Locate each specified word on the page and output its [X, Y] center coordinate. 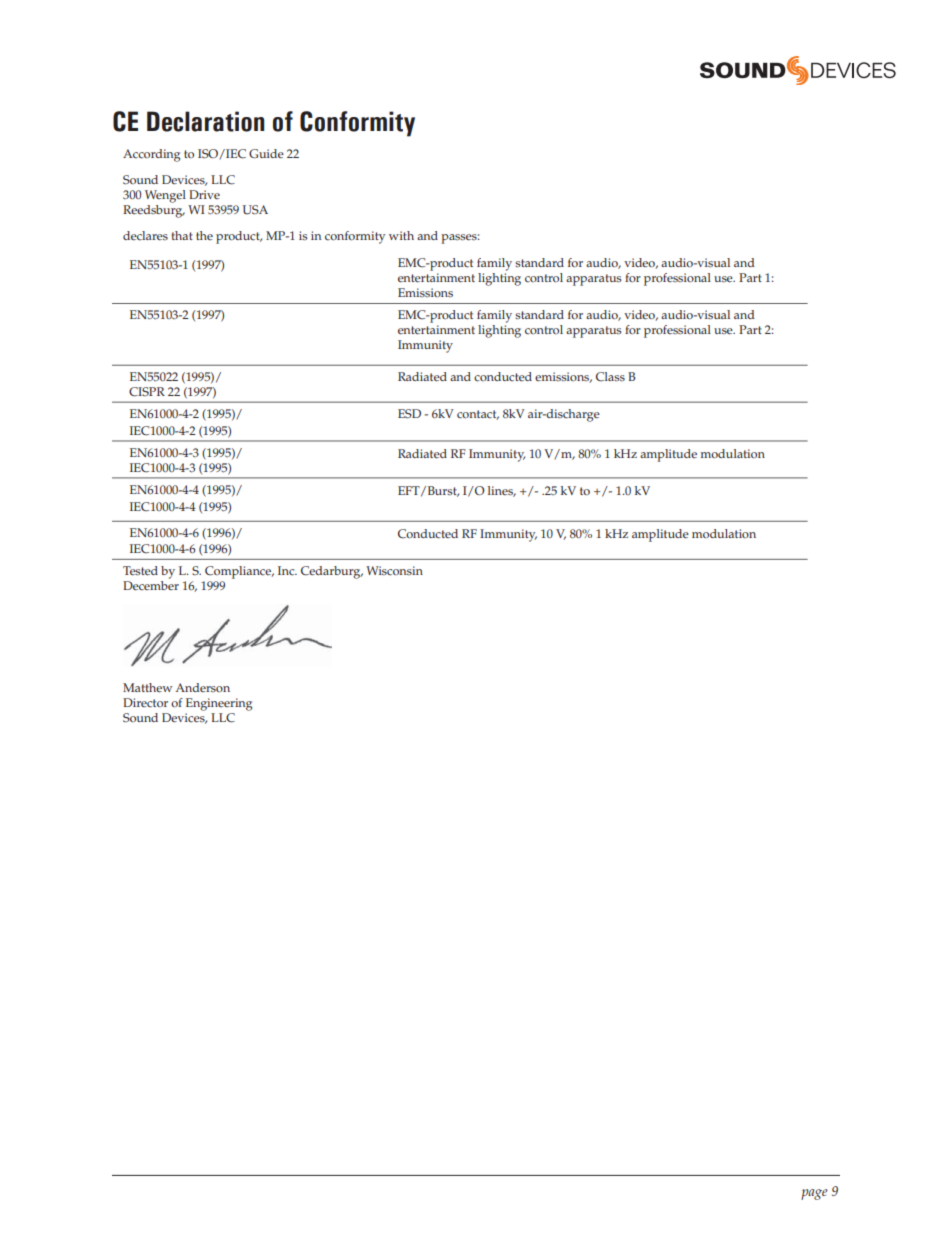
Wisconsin [394, 571]
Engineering [219, 704]
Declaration [205, 121]
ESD [409, 414]
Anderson [203, 687]
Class [610, 377]
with [401, 235]
